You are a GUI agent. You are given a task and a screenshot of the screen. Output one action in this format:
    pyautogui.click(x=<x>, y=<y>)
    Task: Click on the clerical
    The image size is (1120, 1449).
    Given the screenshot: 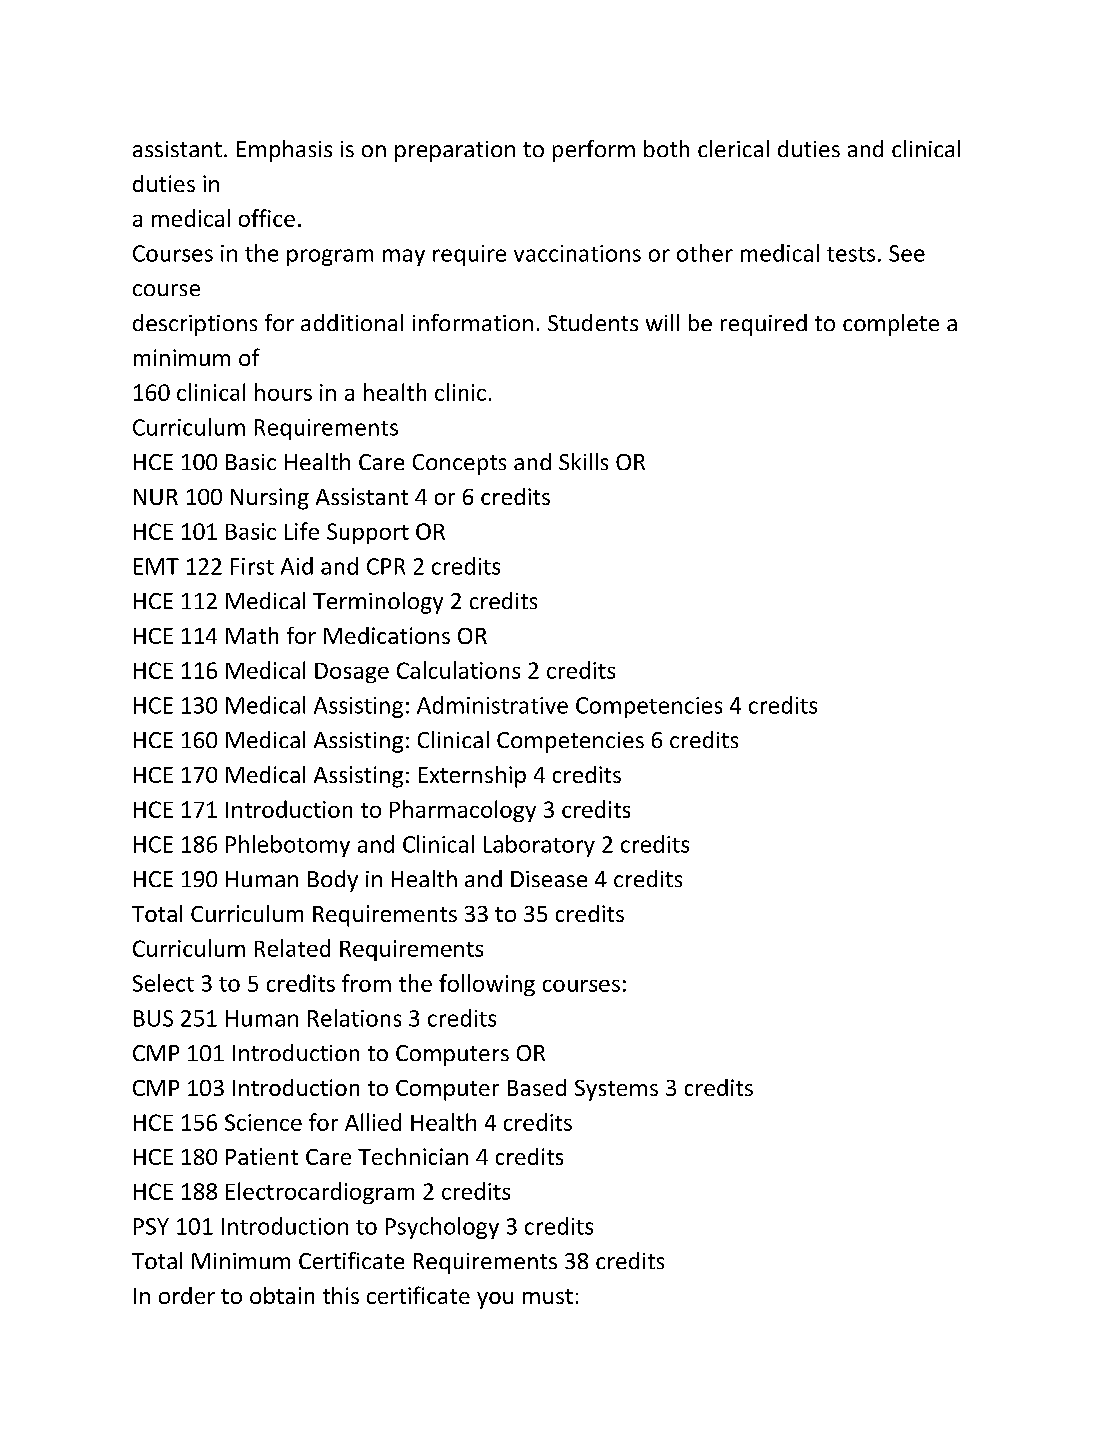 What is the action you would take?
    pyautogui.click(x=733, y=148)
